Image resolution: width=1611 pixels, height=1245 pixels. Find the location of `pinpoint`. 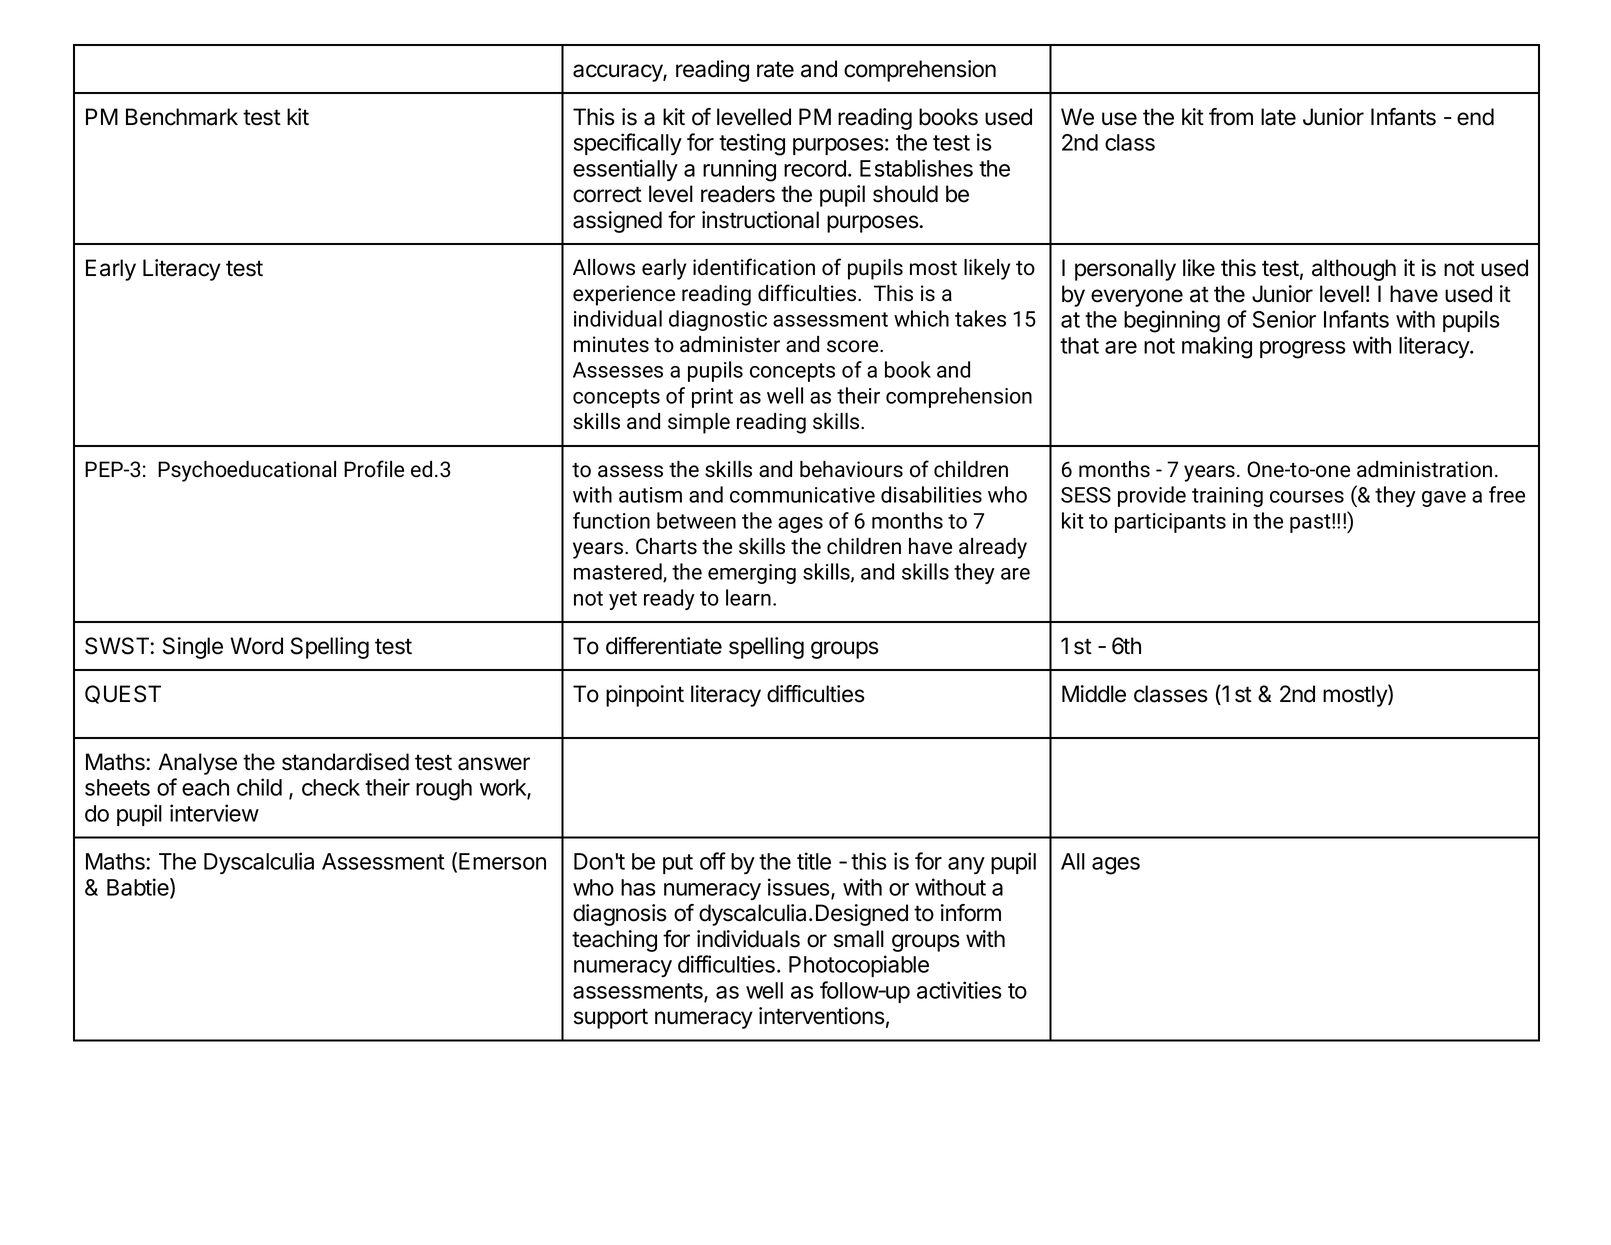

pinpoint is located at coordinates (645, 696).
